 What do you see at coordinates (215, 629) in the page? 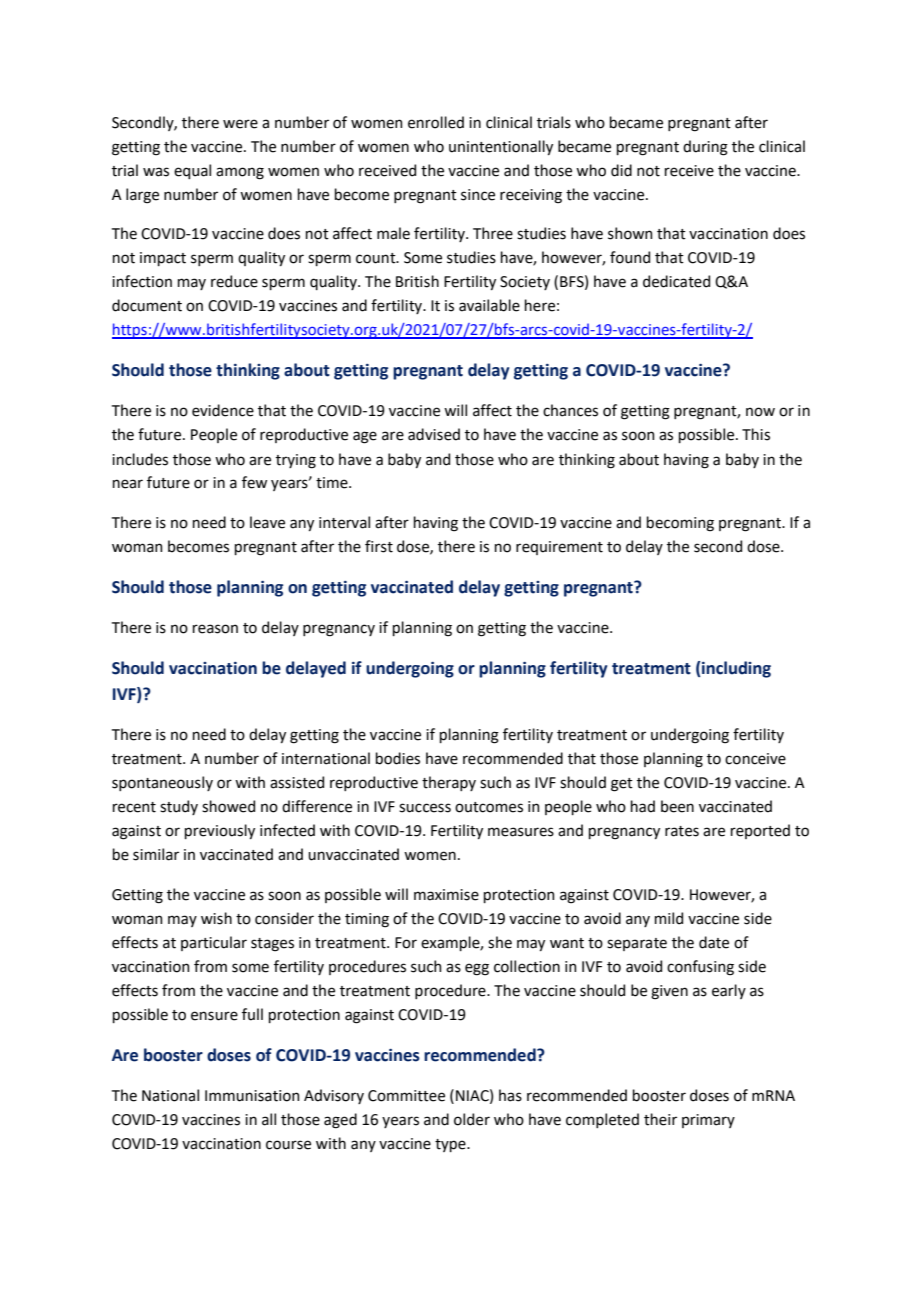
I see `reason` at bounding box center [215, 629].
